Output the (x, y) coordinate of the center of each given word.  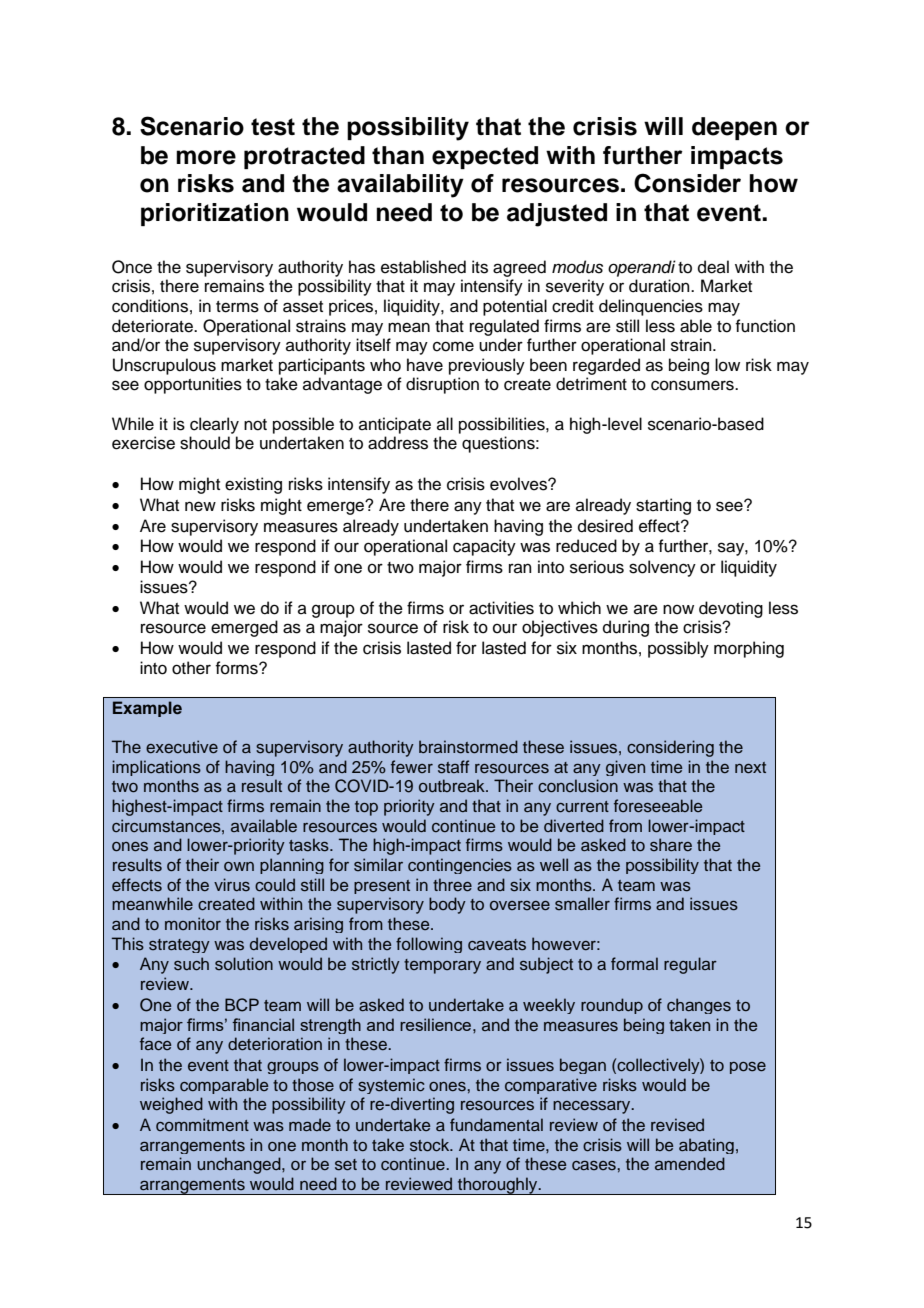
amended (690, 1164)
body (447, 905)
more (206, 157)
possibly (678, 649)
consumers (693, 385)
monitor (193, 923)
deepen (734, 128)
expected (485, 157)
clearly (214, 425)
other (191, 668)
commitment (202, 1125)
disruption (442, 385)
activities (501, 608)
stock (431, 1145)
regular (690, 965)
